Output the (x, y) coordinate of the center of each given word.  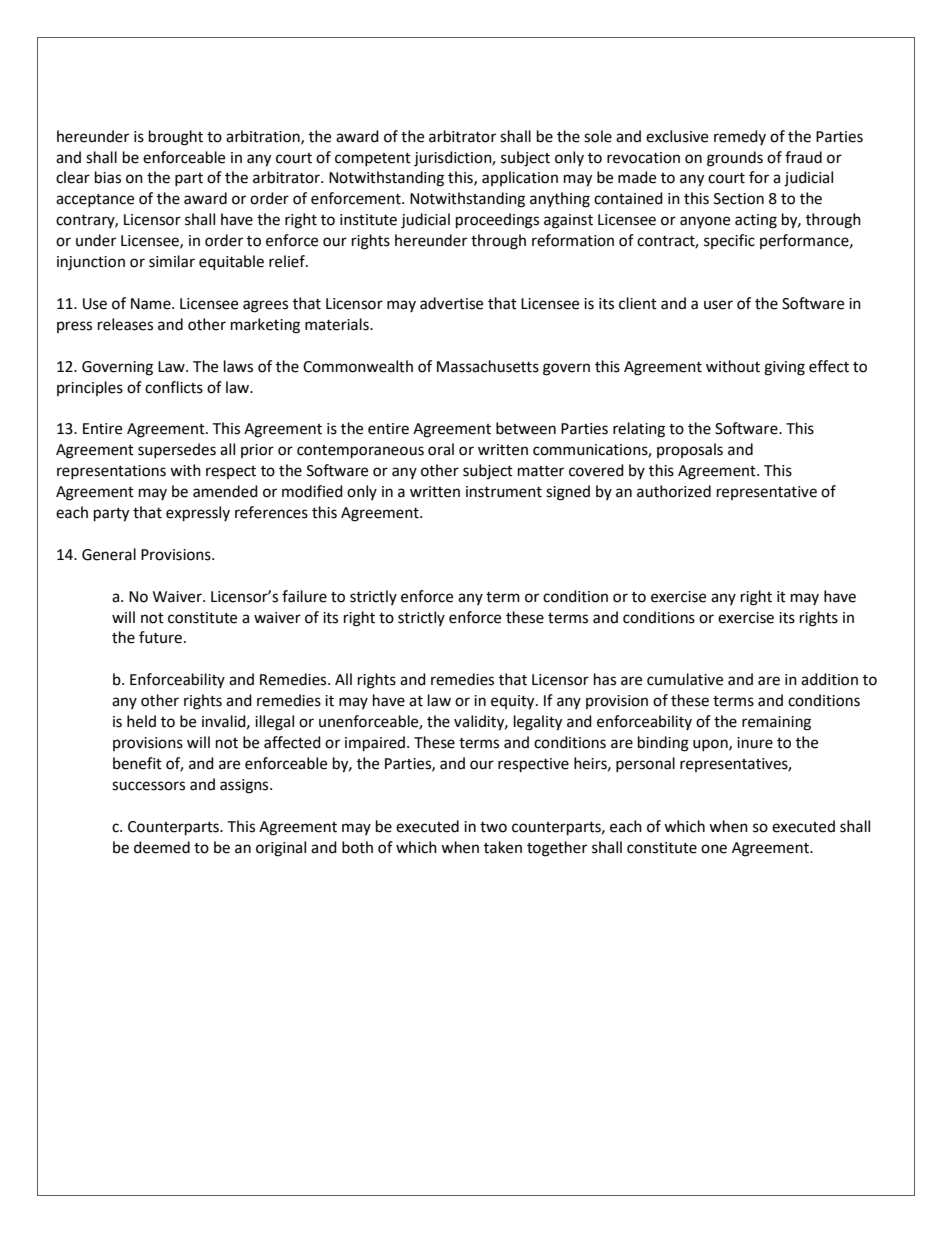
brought (176, 138)
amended (225, 491)
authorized (674, 491)
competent (373, 159)
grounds (735, 159)
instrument (504, 492)
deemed (162, 847)
